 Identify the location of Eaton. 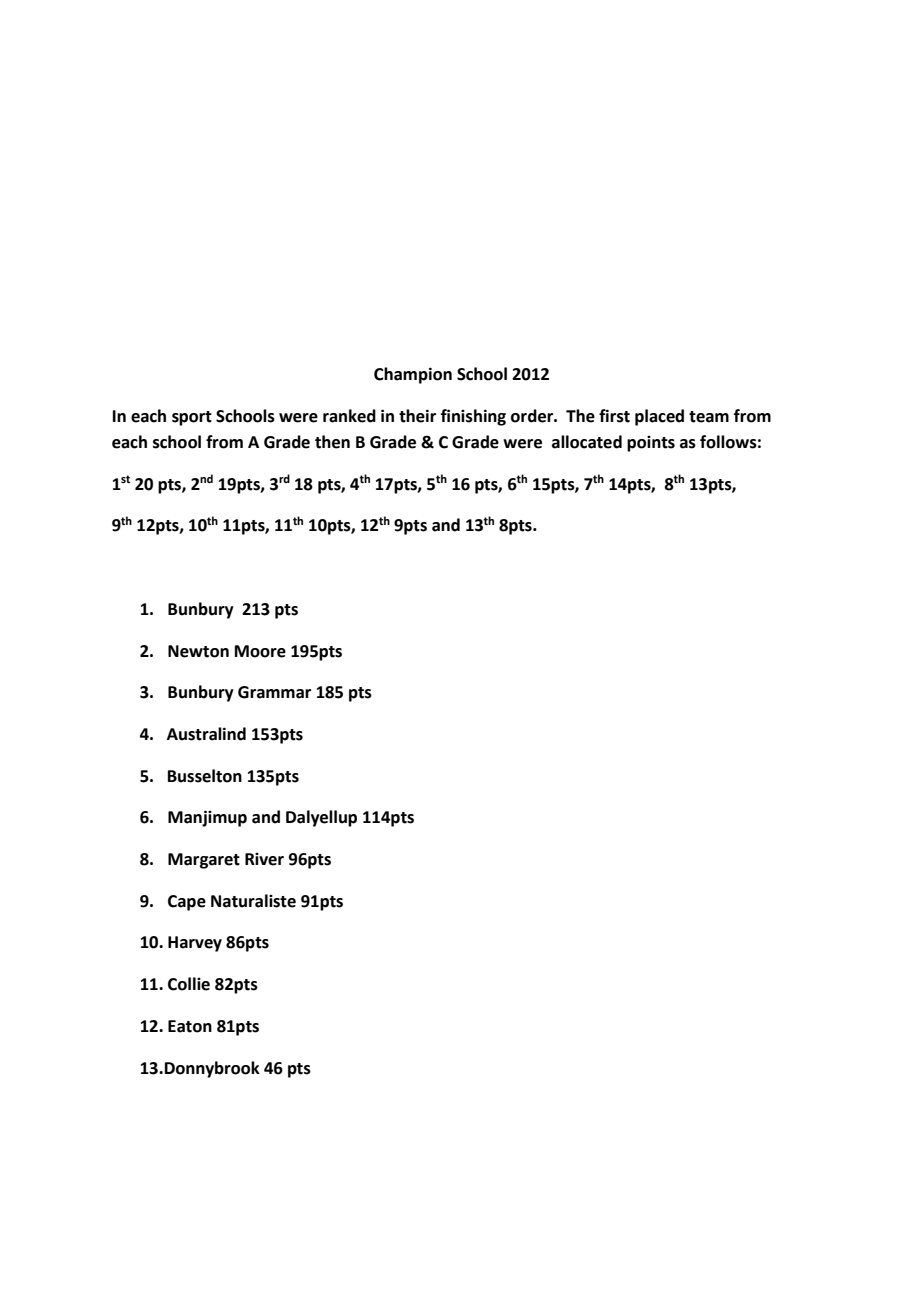
(190, 1026).
